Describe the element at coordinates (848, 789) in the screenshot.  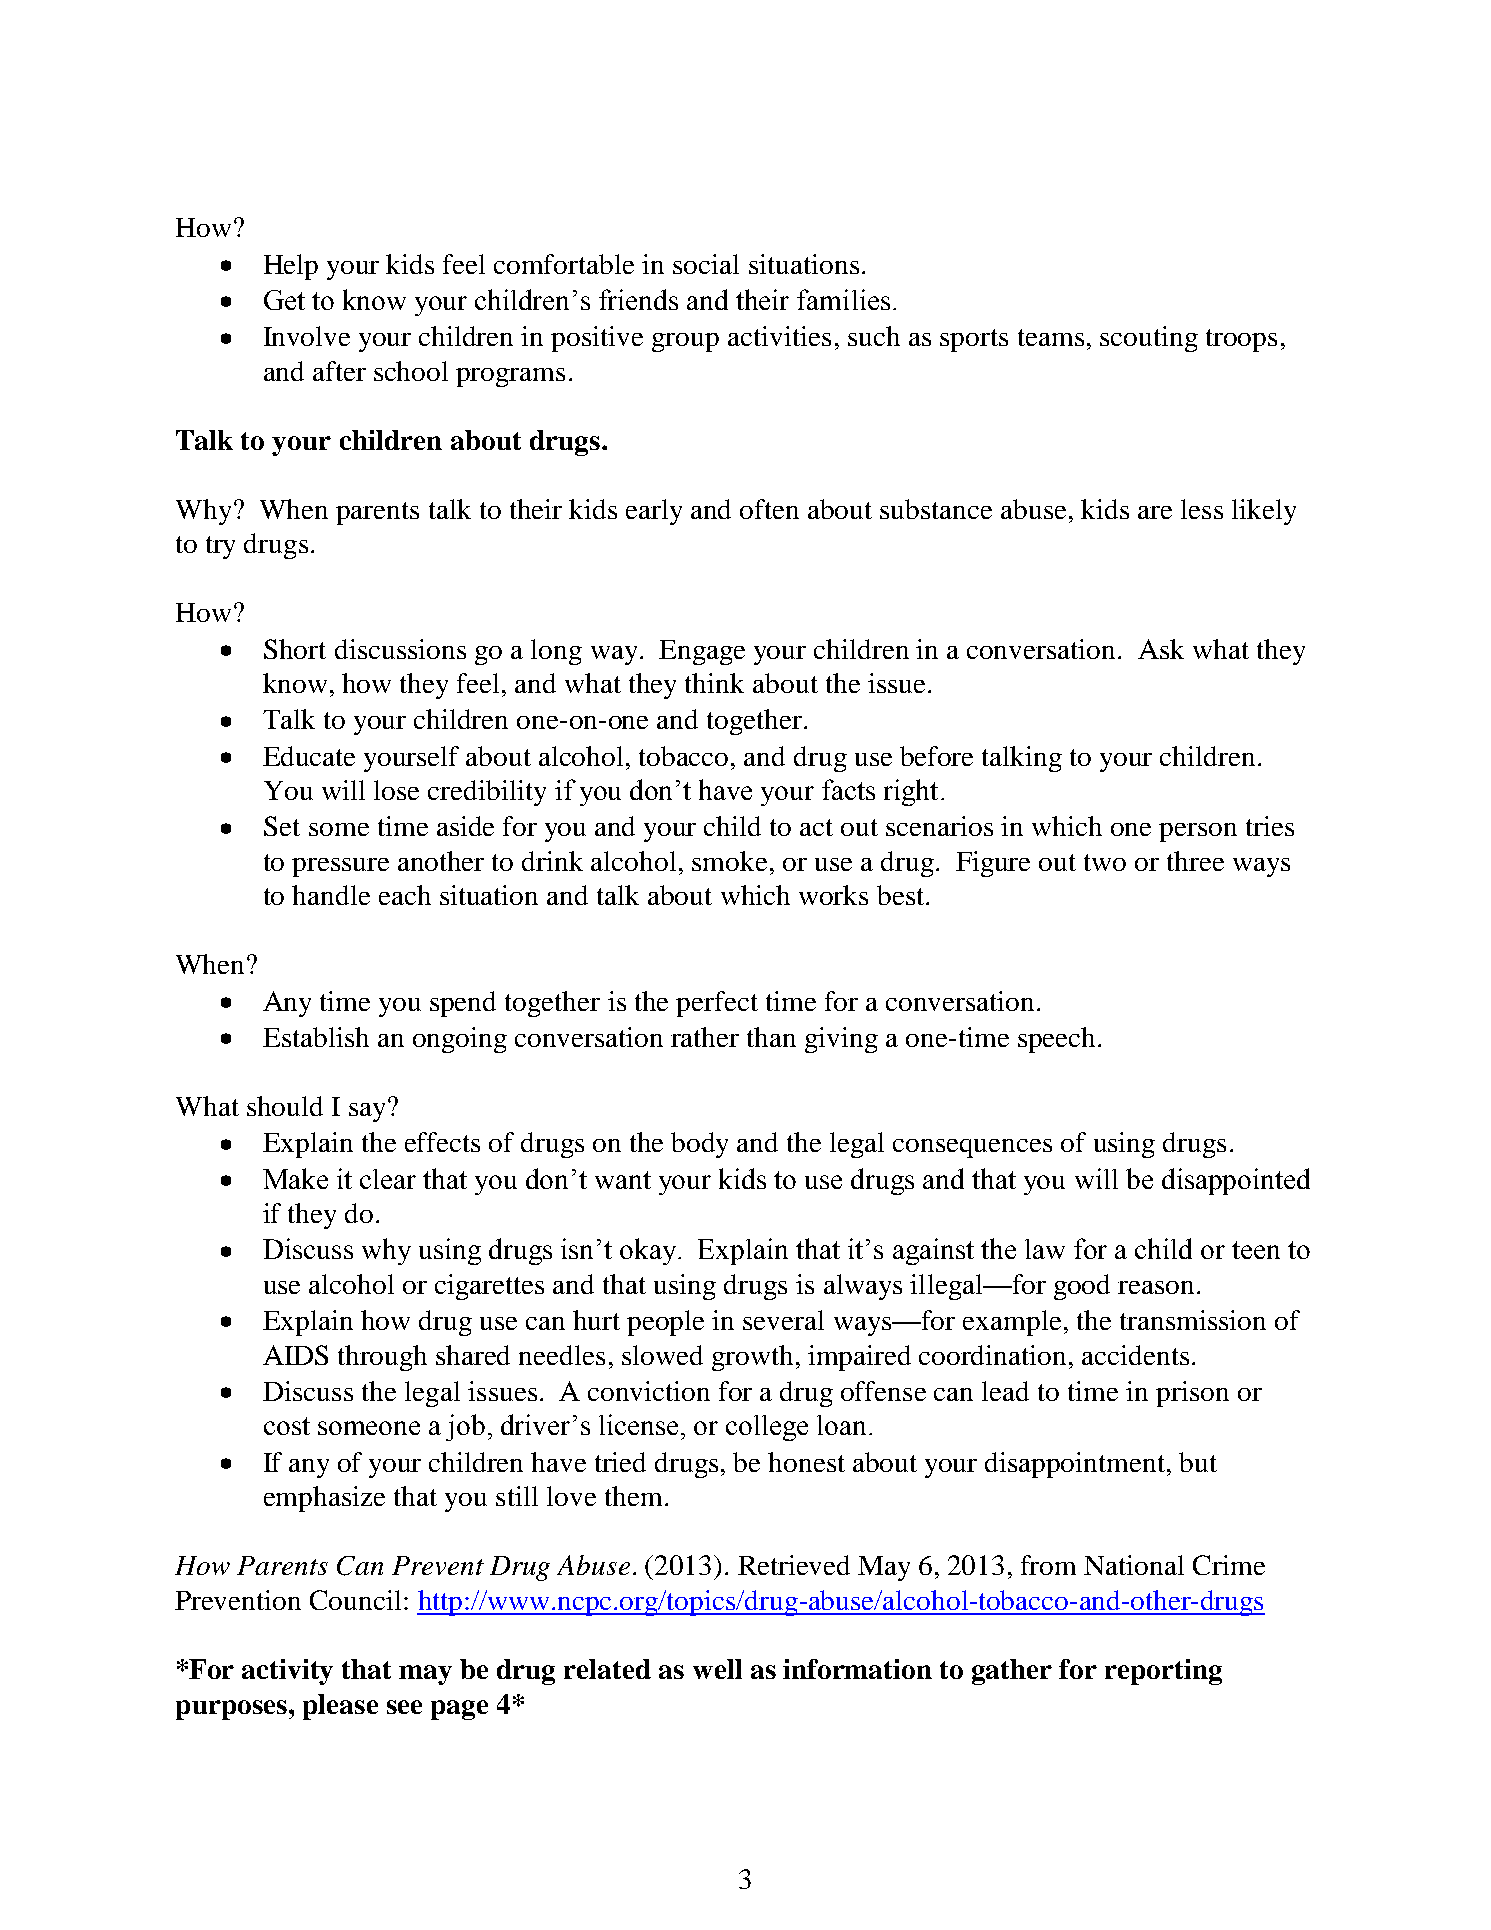
I see `facts` at that location.
